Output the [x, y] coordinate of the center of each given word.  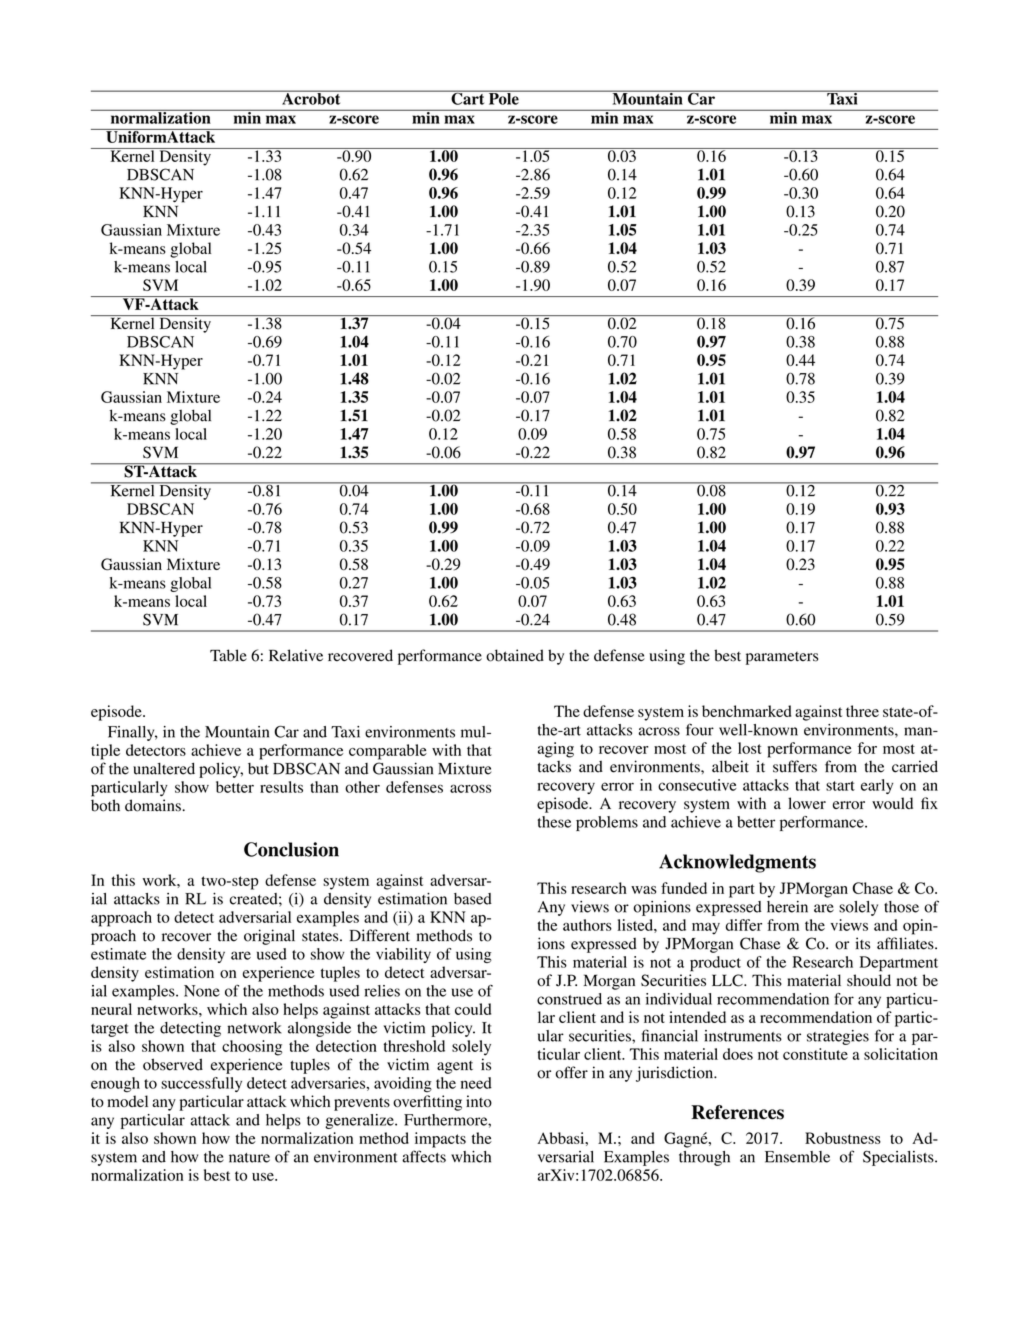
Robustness [843, 1138]
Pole [503, 98]
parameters [782, 658]
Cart [468, 97]
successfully [201, 1084]
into [479, 1101]
